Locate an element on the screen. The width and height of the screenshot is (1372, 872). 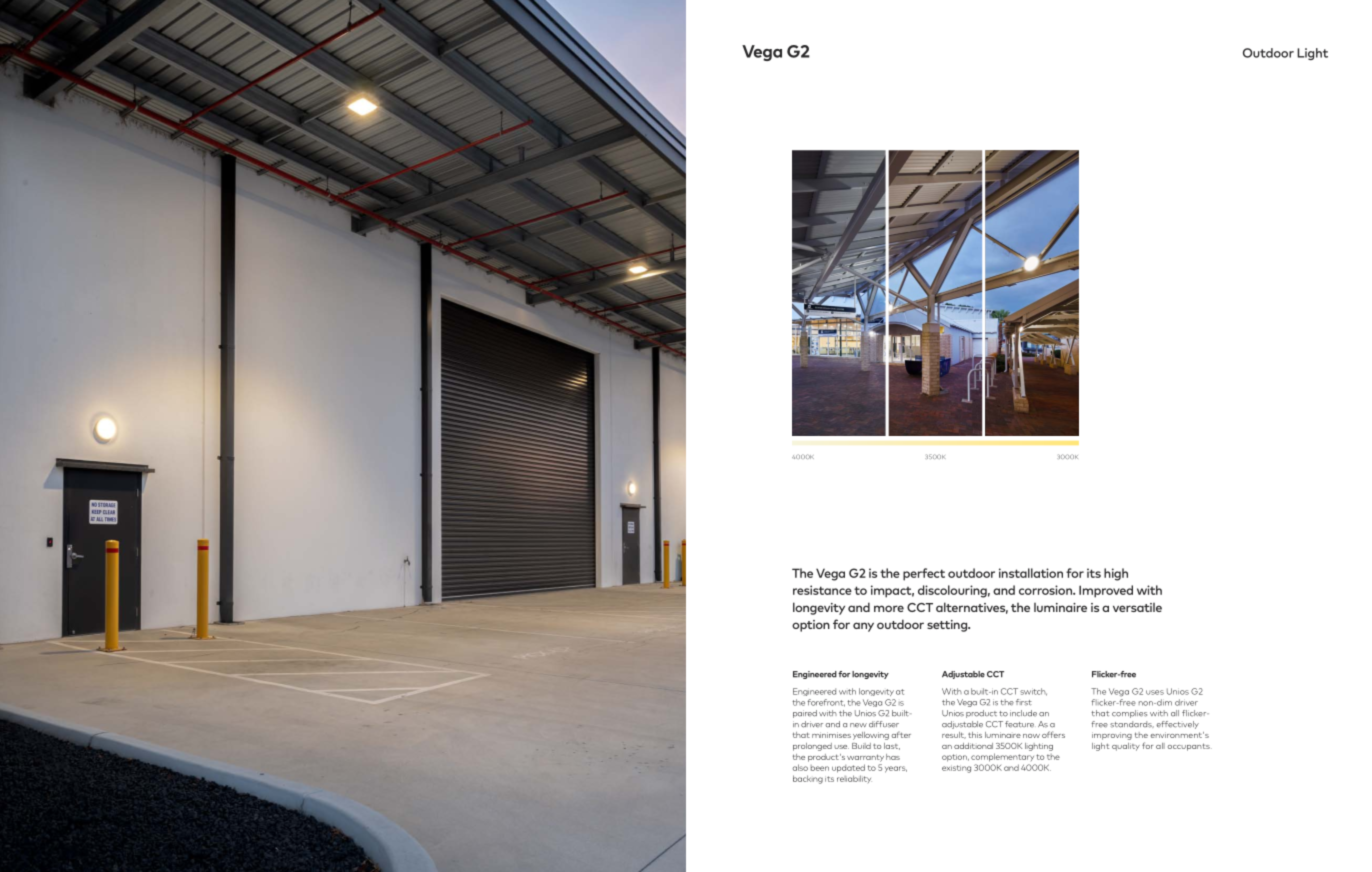
feature is located at coordinates (1019, 724).
